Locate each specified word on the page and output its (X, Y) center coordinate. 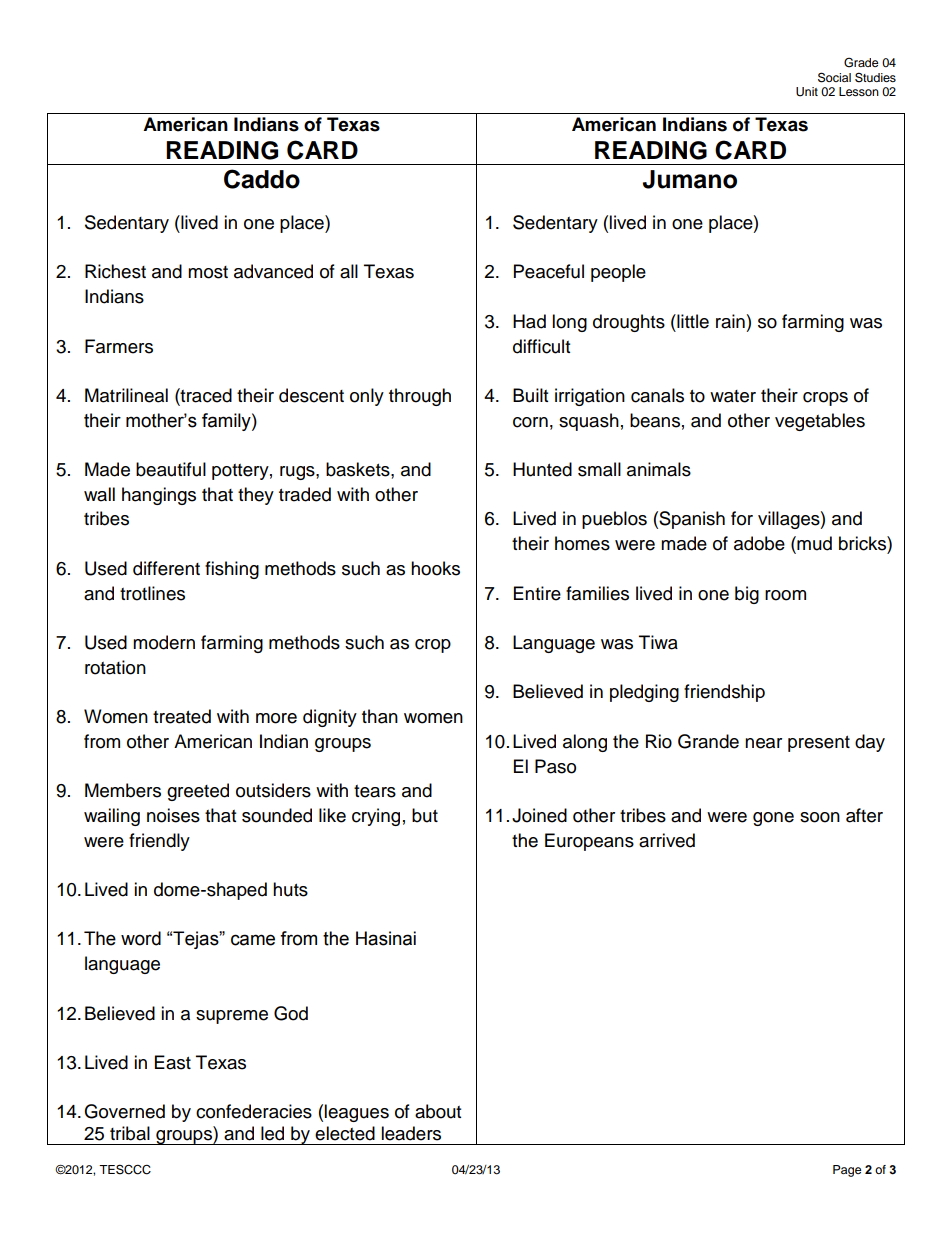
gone (773, 819)
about (438, 1111)
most (208, 272)
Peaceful (549, 271)
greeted (198, 792)
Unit (807, 92)
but (425, 815)
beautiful (171, 469)
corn (530, 422)
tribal (130, 1133)
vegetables (820, 422)
